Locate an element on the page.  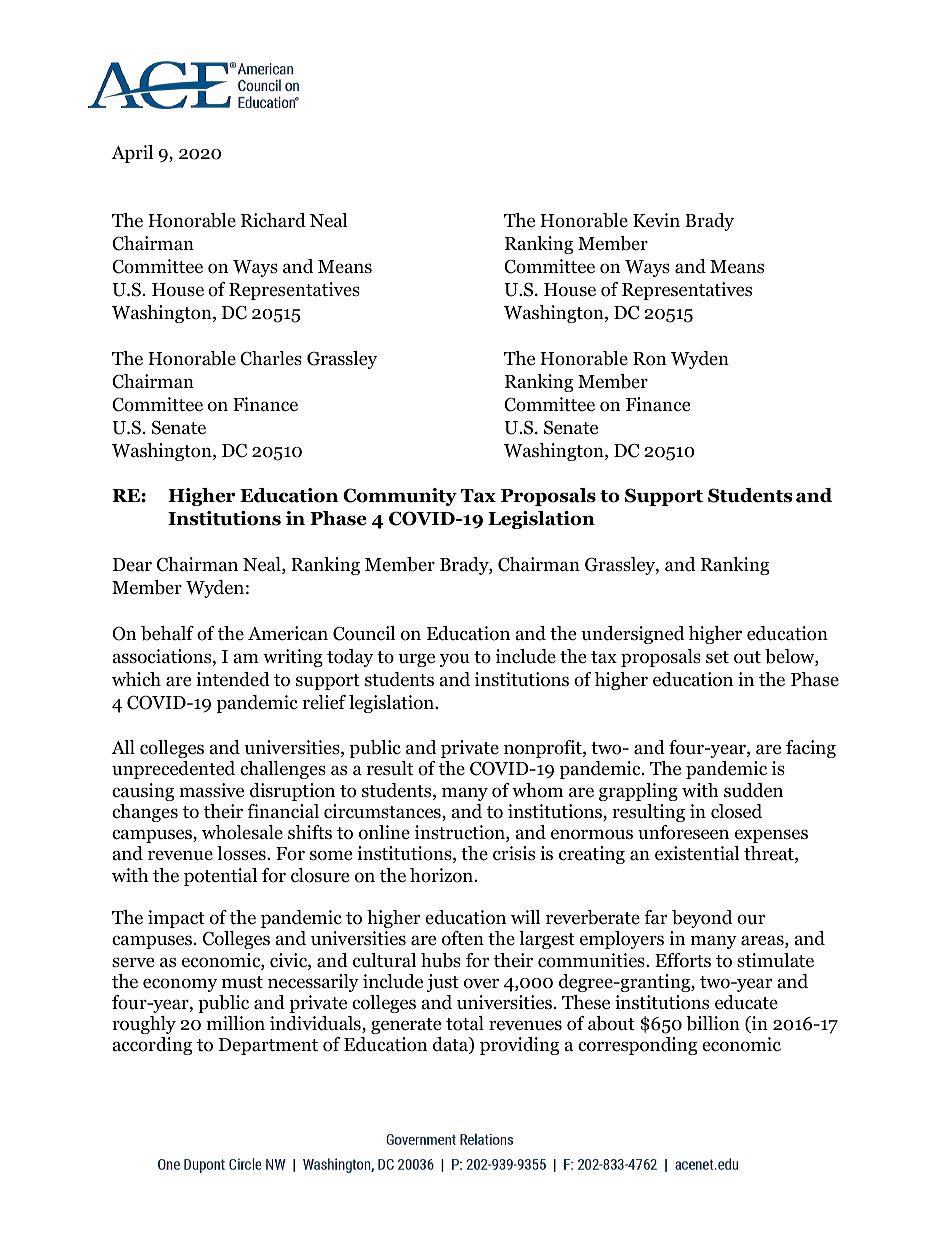
Charles is located at coordinates (271, 358).
